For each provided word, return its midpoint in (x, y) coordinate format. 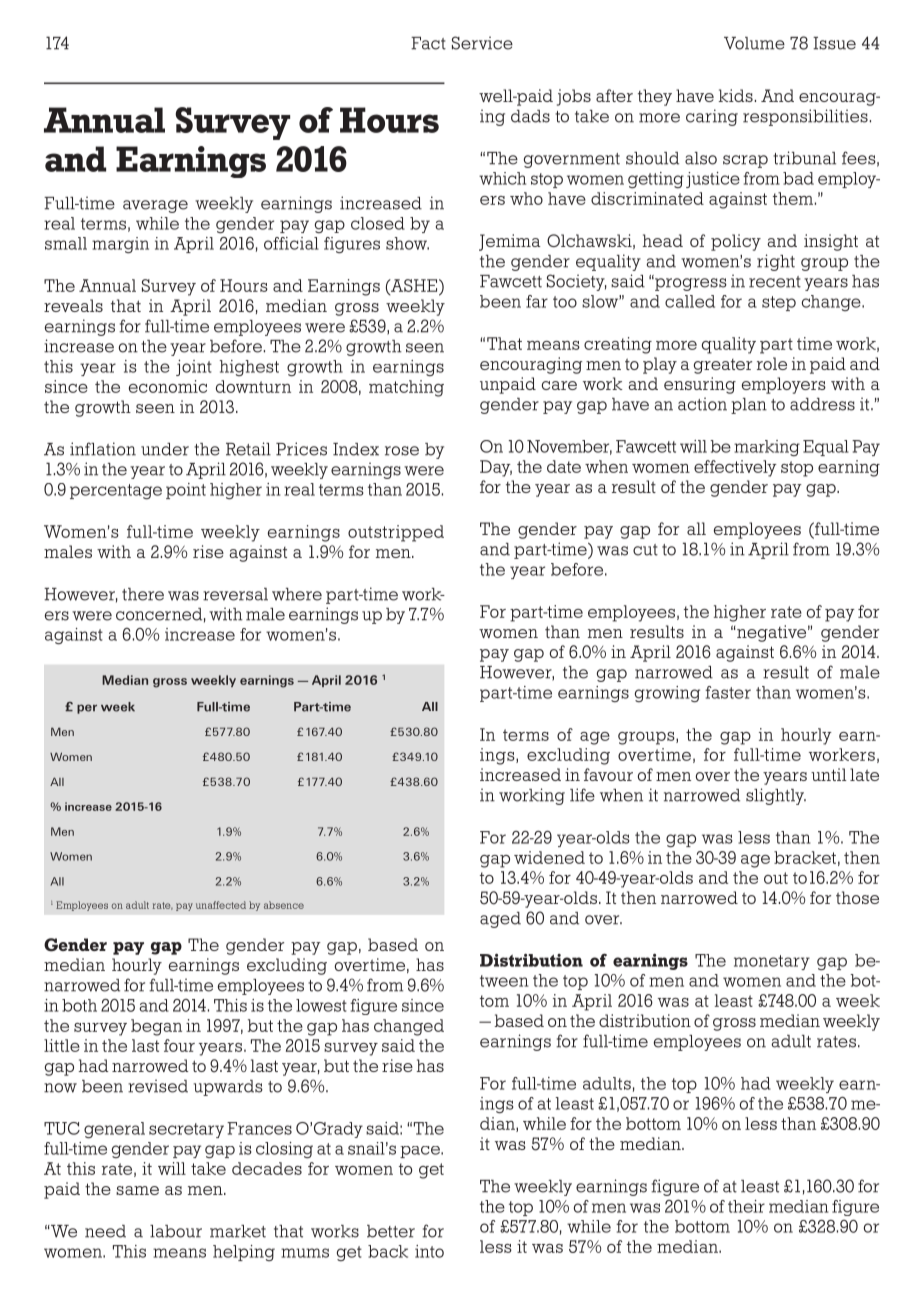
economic (168, 386)
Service (482, 43)
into (429, 1251)
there (143, 594)
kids (735, 95)
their (746, 1206)
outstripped (396, 533)
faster (728, 692)
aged (500, 920)
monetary (772, 962)
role (772, 363)
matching (406, 388)
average (155, 206)
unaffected (221, 905)
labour (176, 1231)
